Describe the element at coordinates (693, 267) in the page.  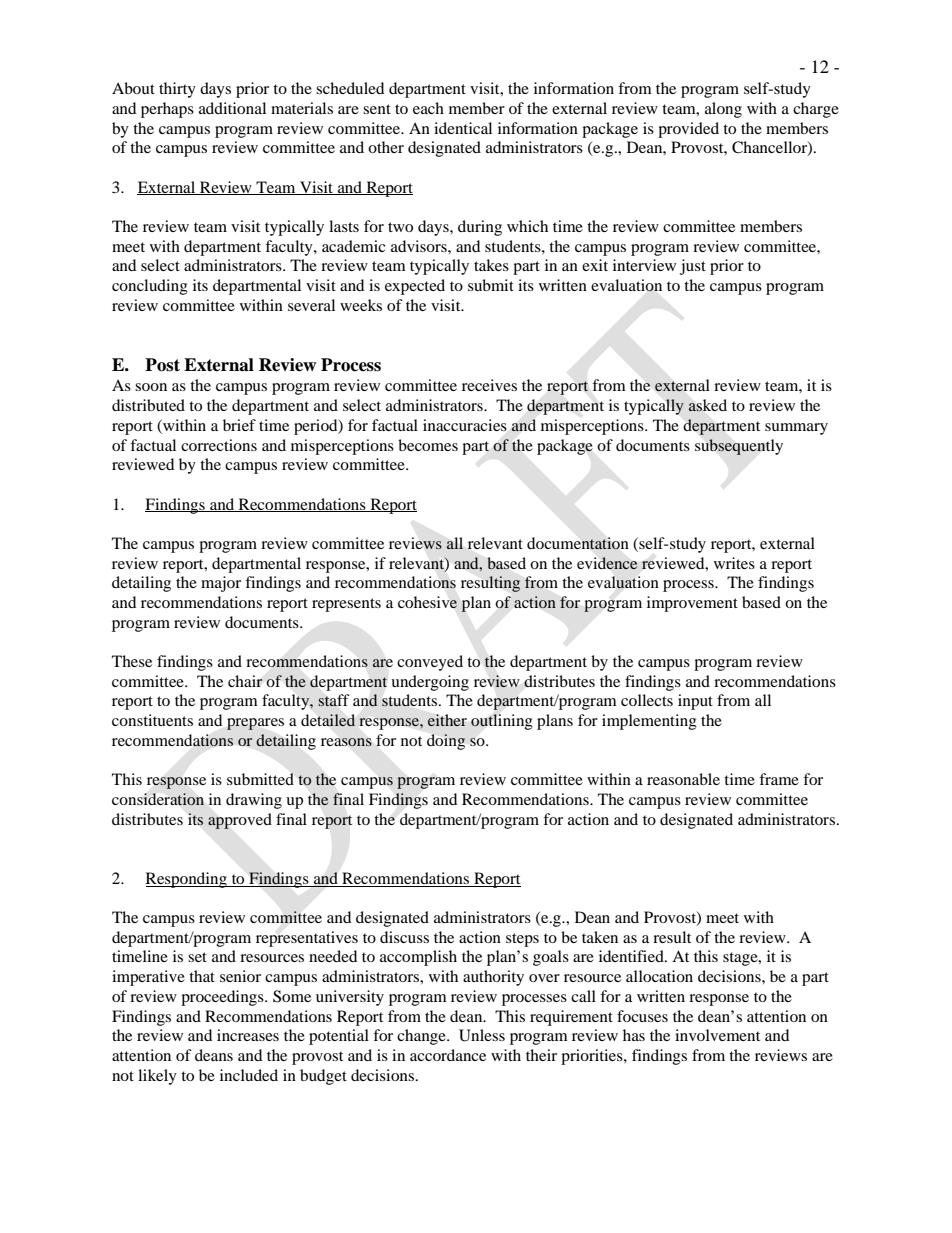
I see `just` at that location.
